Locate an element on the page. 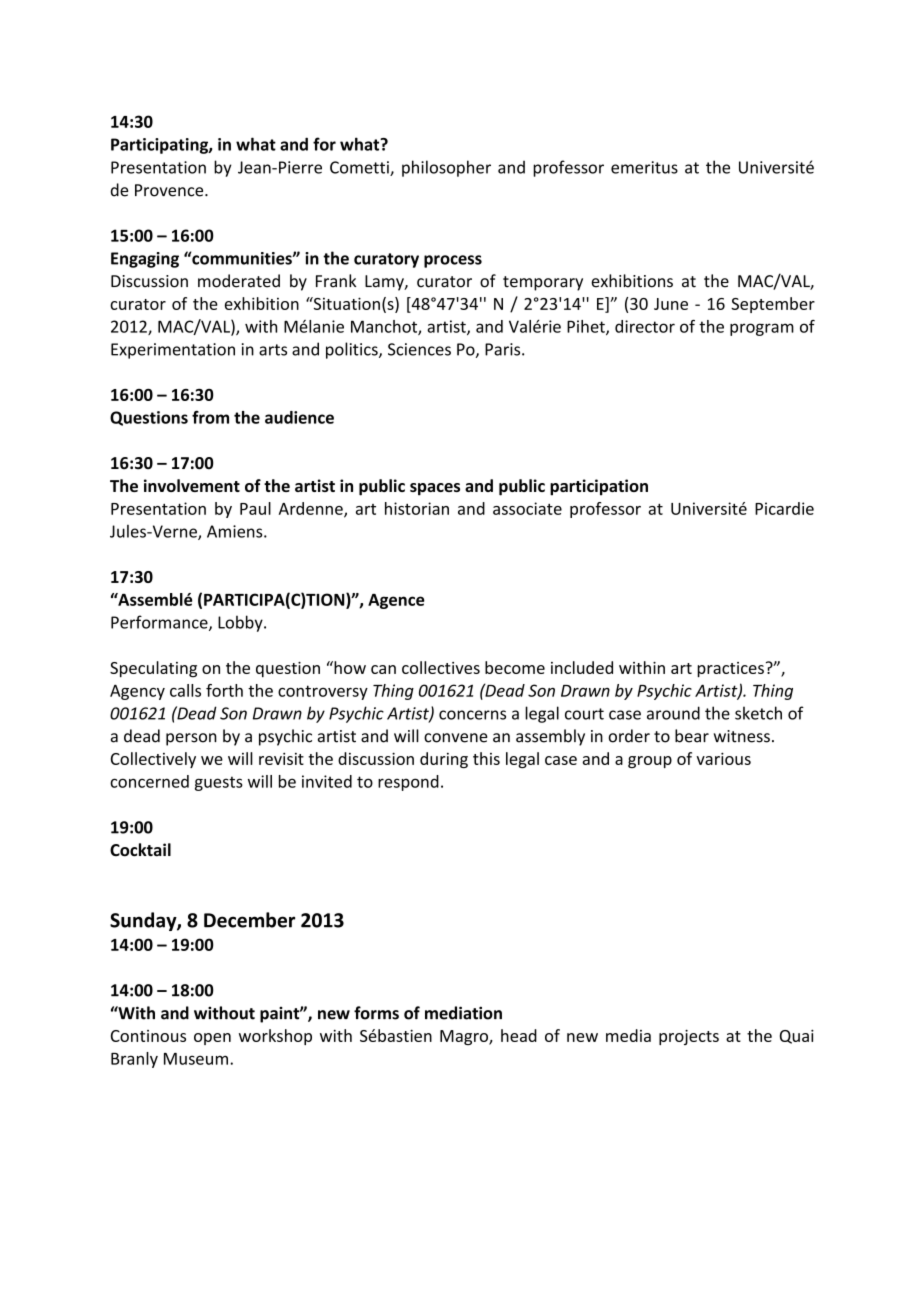 This page has width=924, height=1308. head is located at coordinates (519, 1035).
